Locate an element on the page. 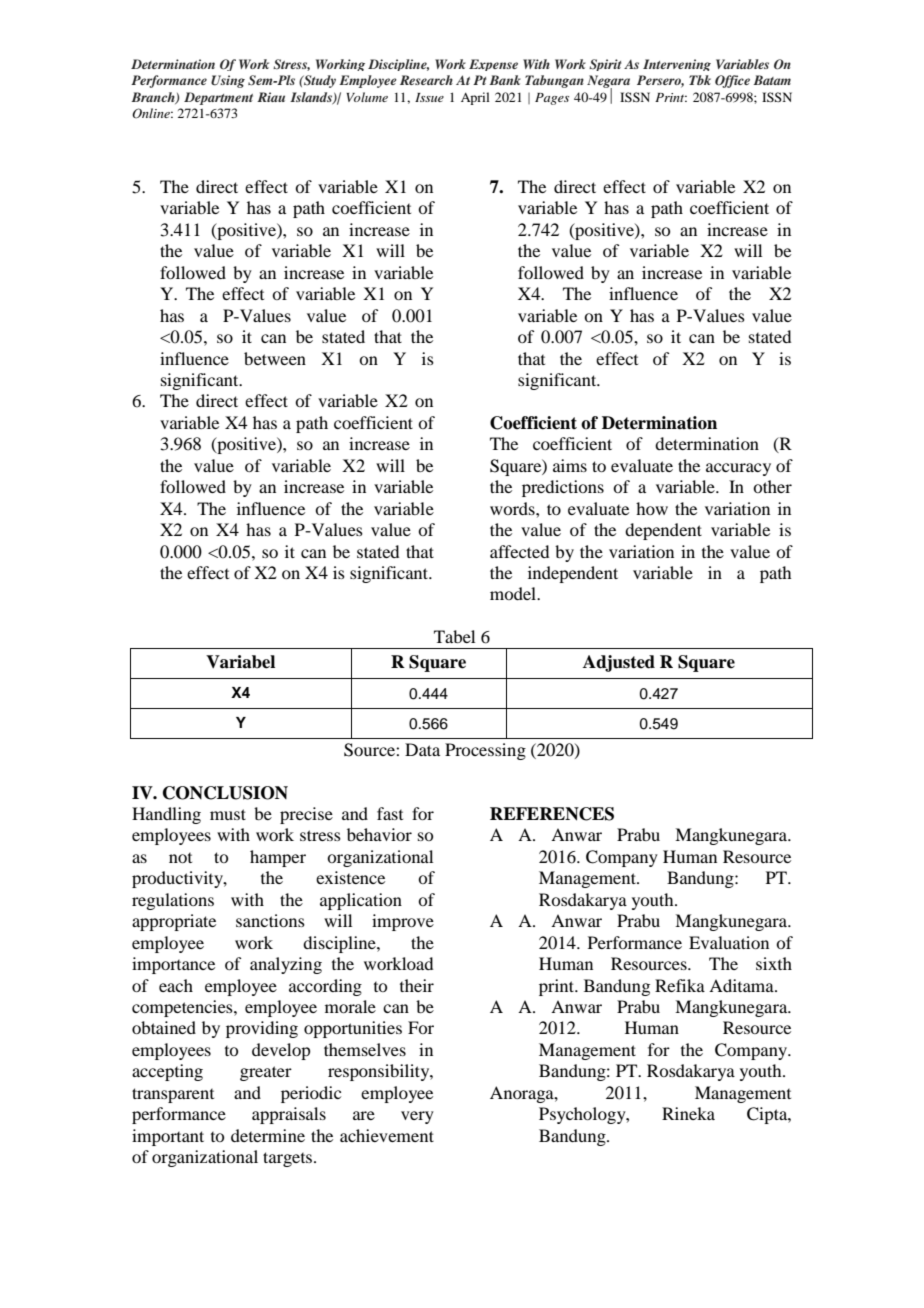 The height and width of the page is (1308, 924). model is located at coordinates (514, 593).
